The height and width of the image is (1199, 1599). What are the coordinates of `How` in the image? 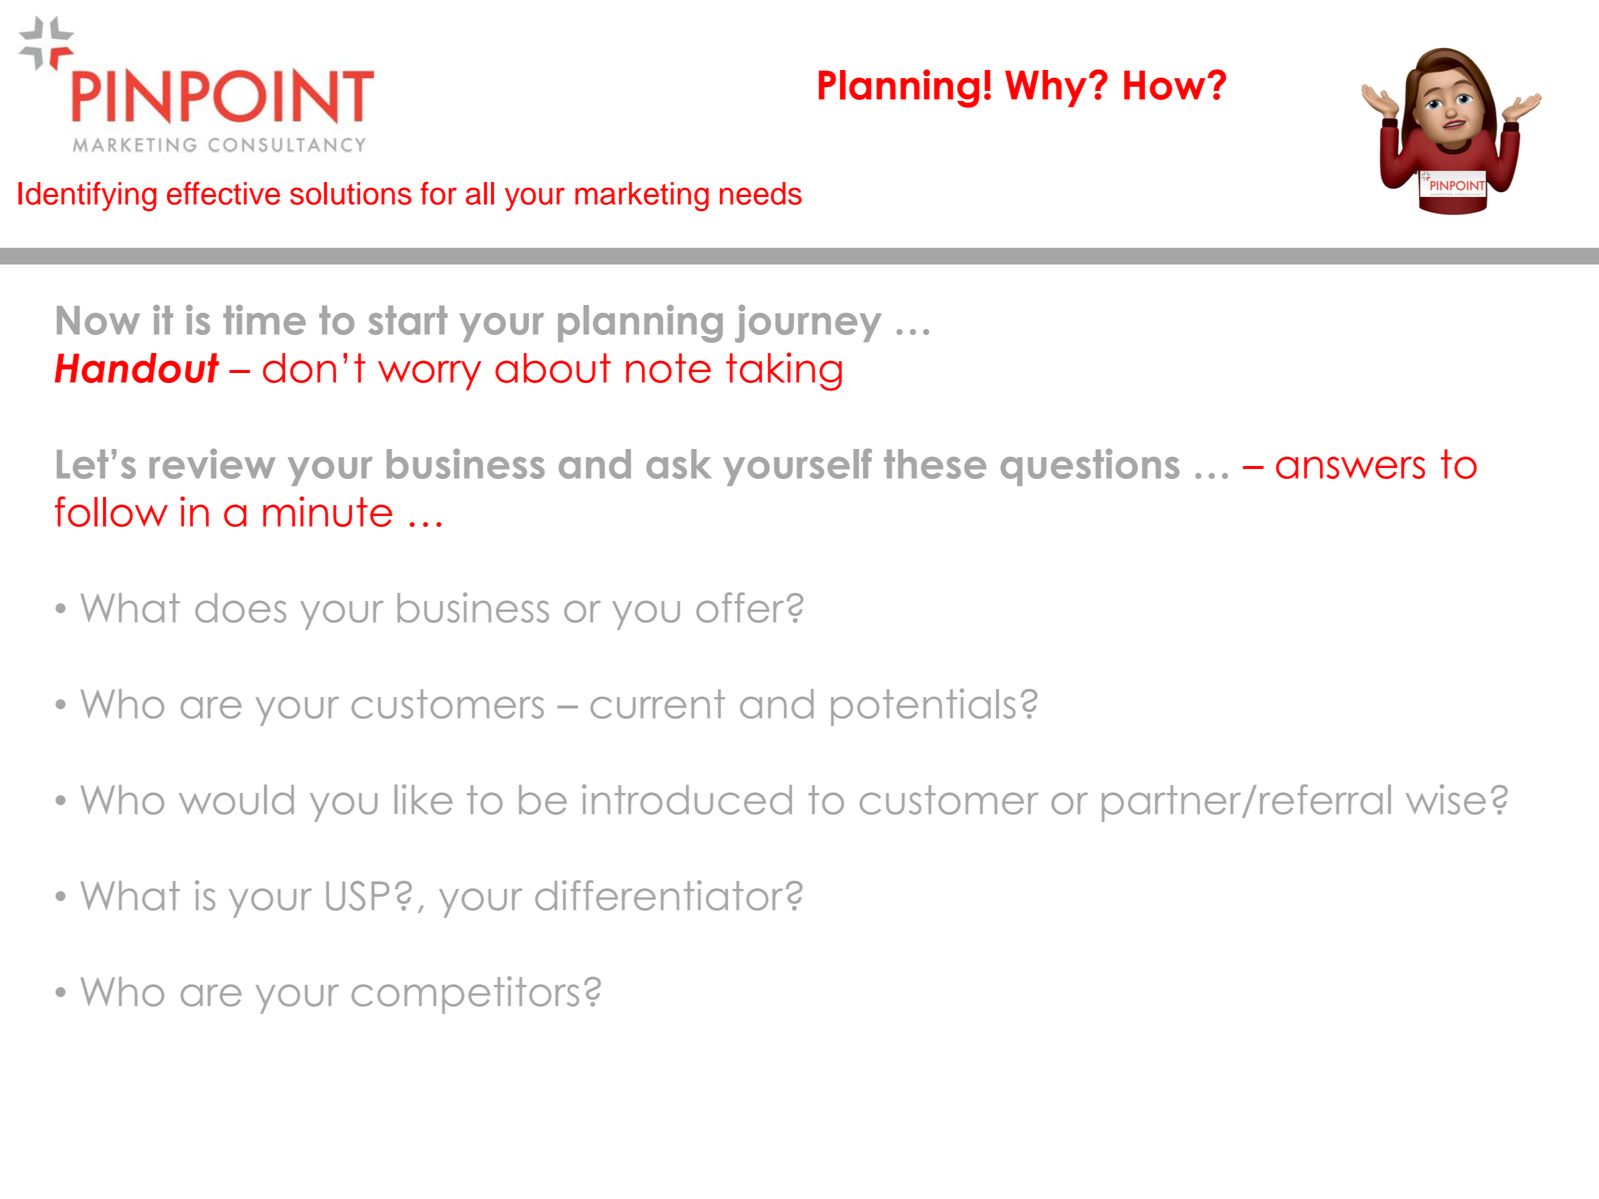 It's located at (1166, 85).
